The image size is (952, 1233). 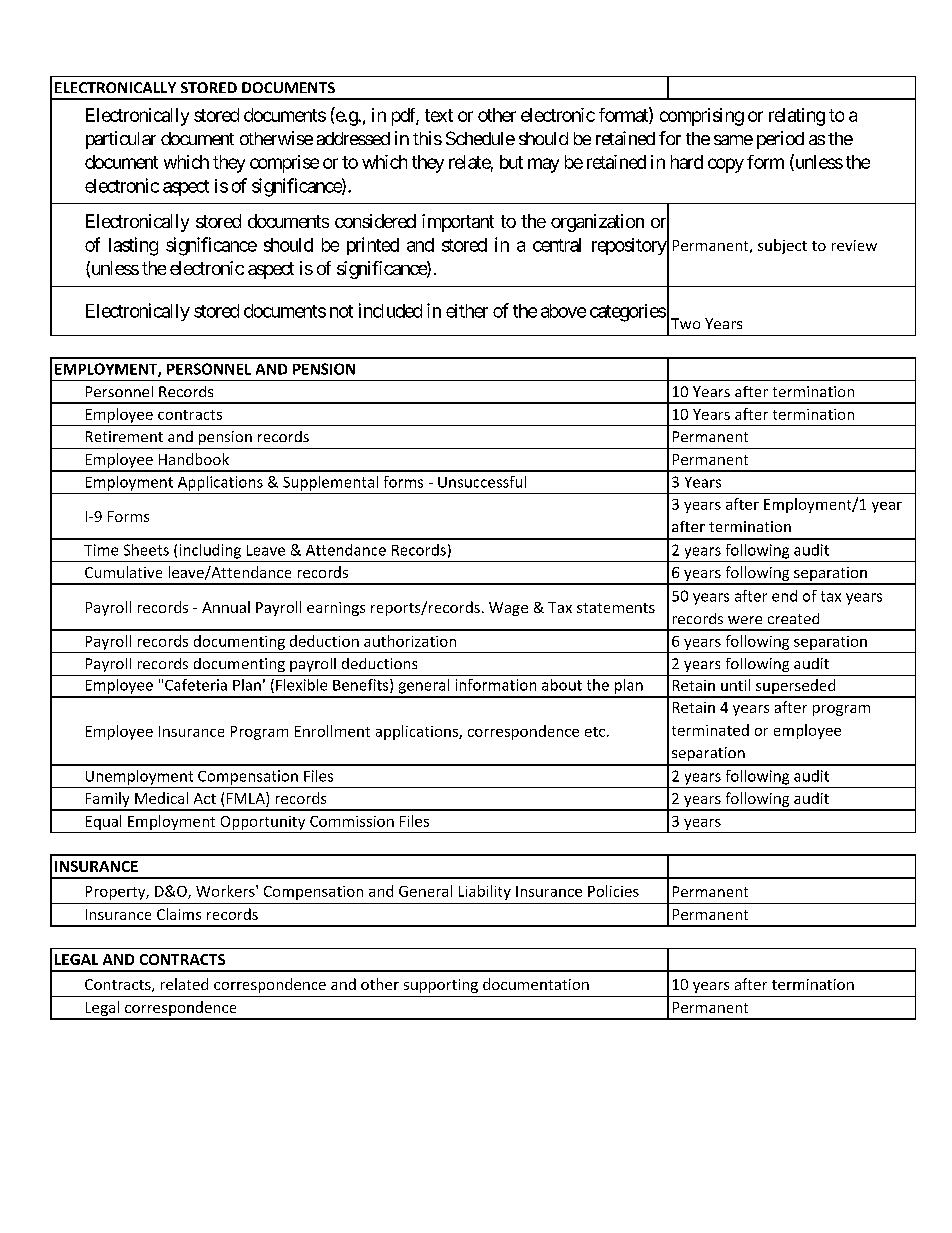 I want to click on supporting, so click(x=441, y=986).
